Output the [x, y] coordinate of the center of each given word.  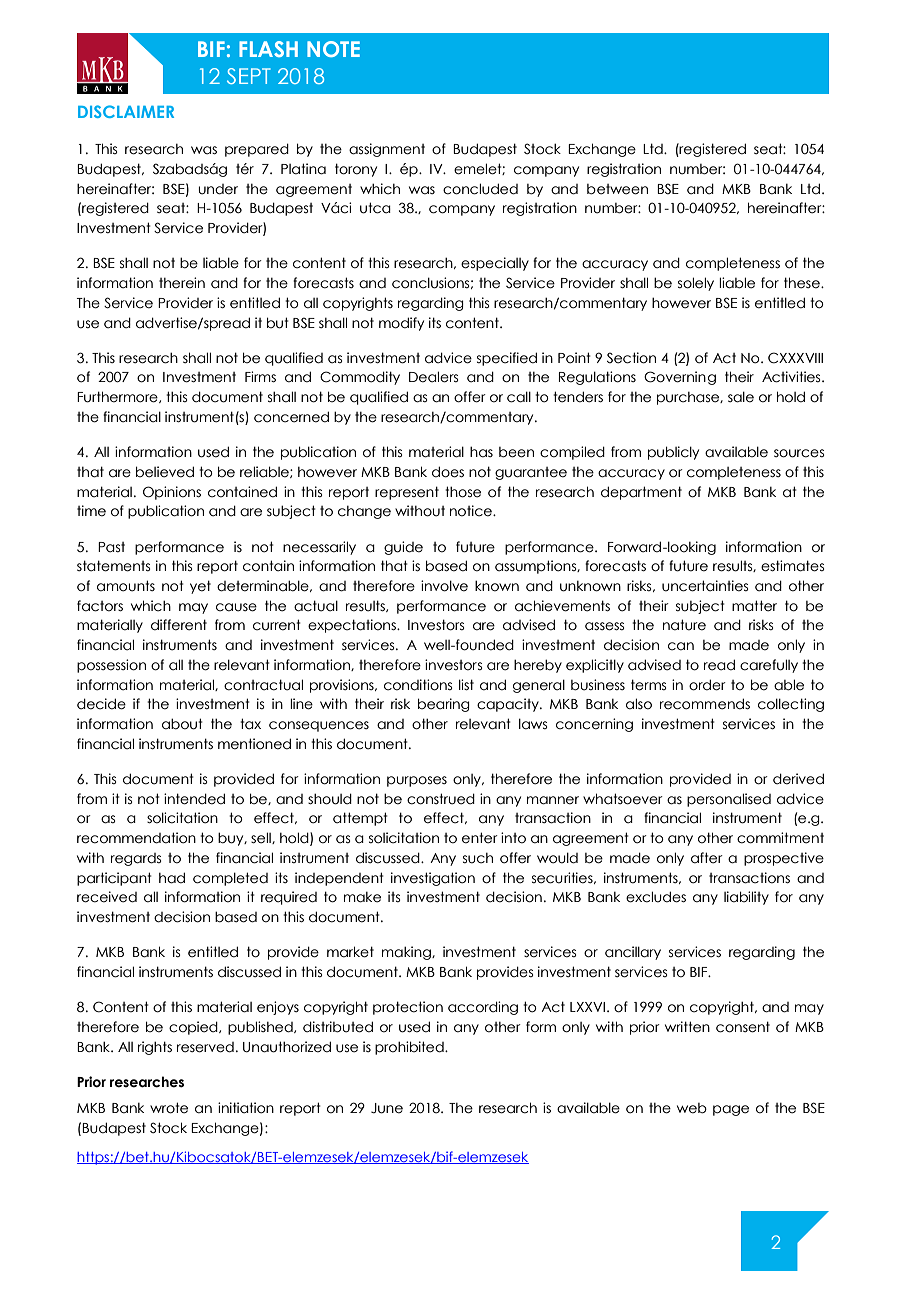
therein [182, 283]
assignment [387, 150]
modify [401, 324]
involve [444, 586]
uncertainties [705, 586]
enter [480, 838]
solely [696, 284]
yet [200, 587]
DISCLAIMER [126, 111]
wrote [169, 1108]
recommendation [136, 838]
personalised [729, 800]
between [617, 189]
